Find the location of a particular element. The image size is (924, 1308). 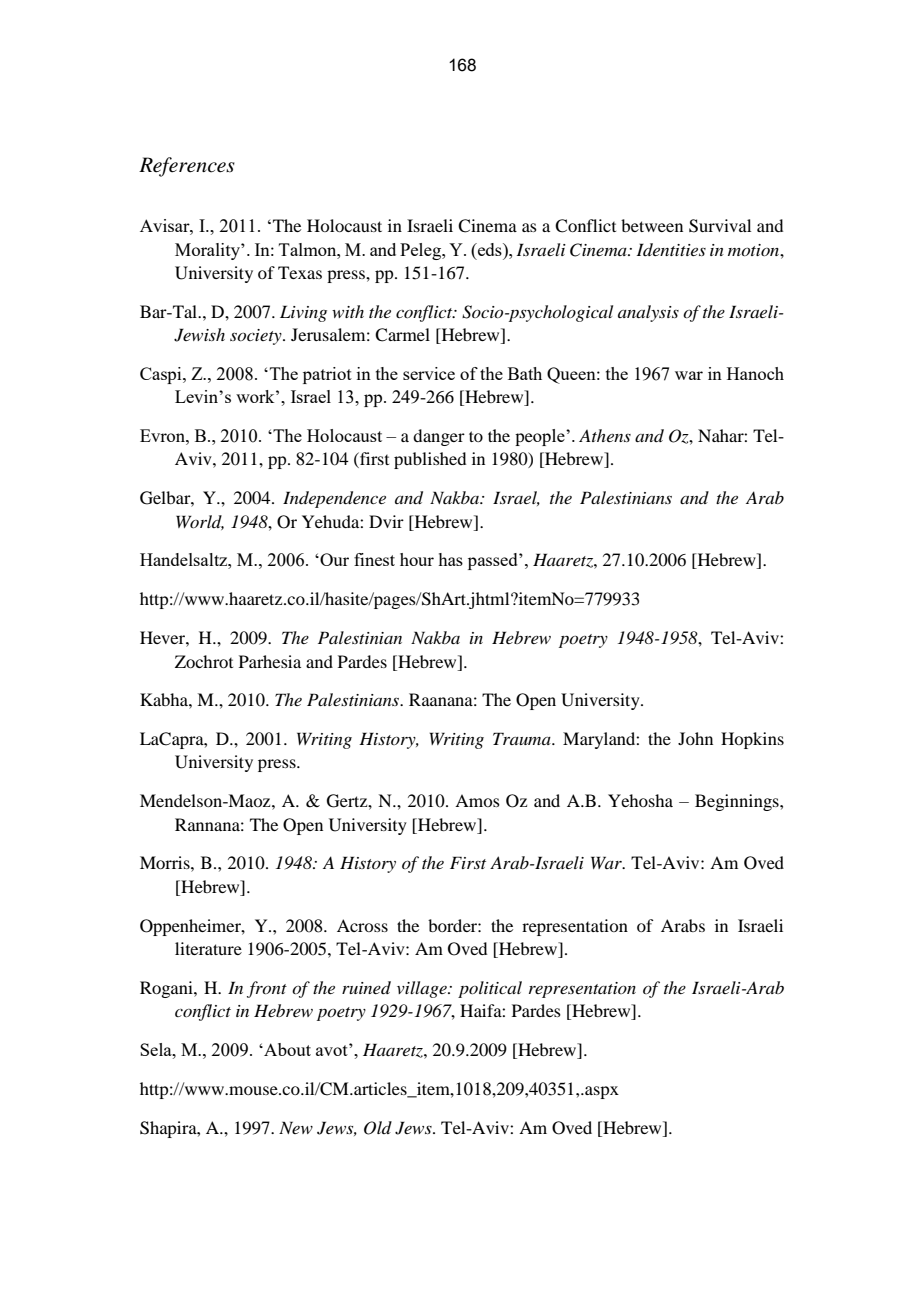

Old is located at coordinates (378, 1128).
